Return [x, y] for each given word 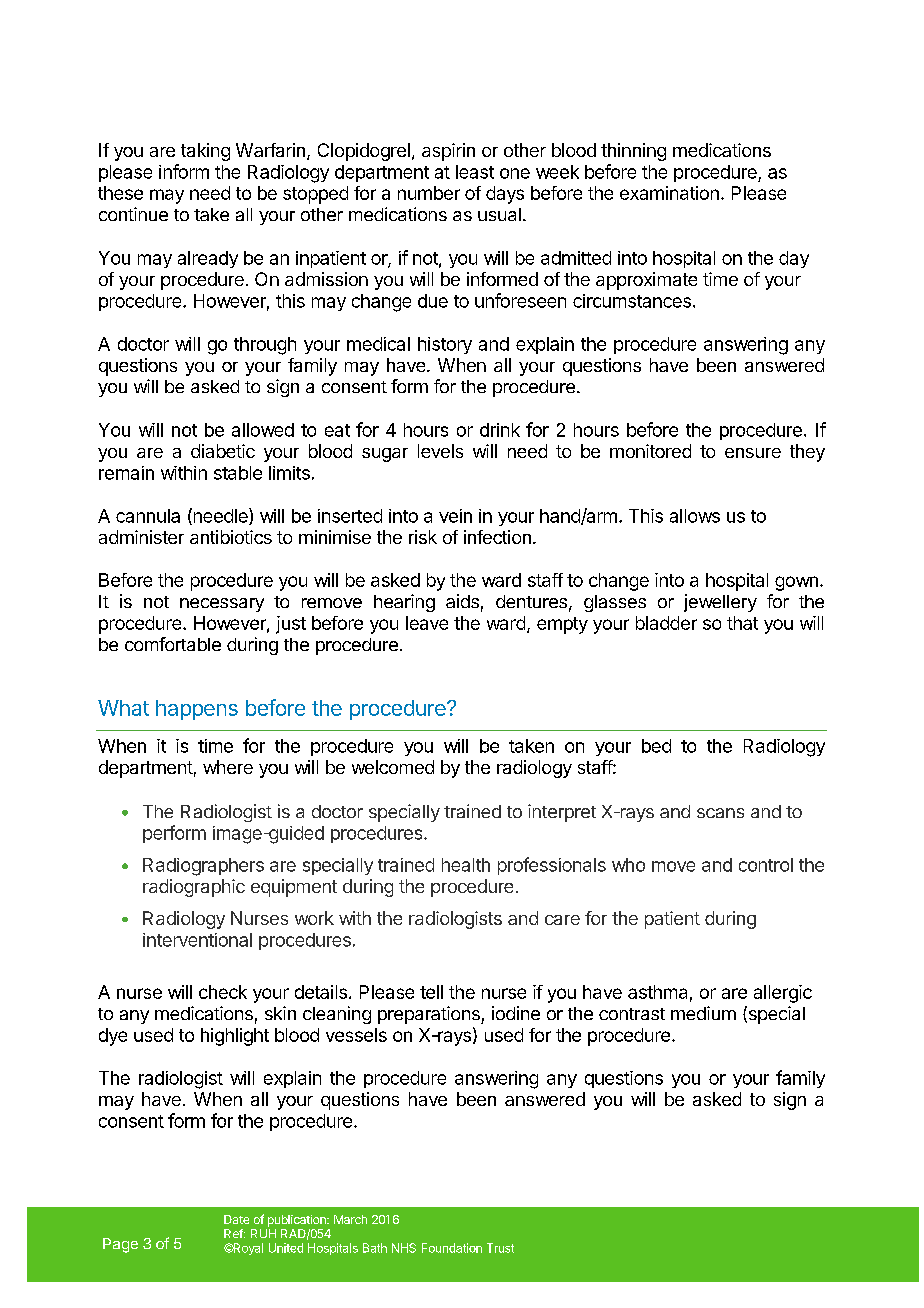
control [766, 865]
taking [205, 152]
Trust [500, 1248]
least [475, 172]
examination [669, 193]
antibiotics [231, 537]
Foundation [452, 1248]
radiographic [194, 888]
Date [236, 1219]
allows [695, 516]
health [466, 865]
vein [455, 516]
